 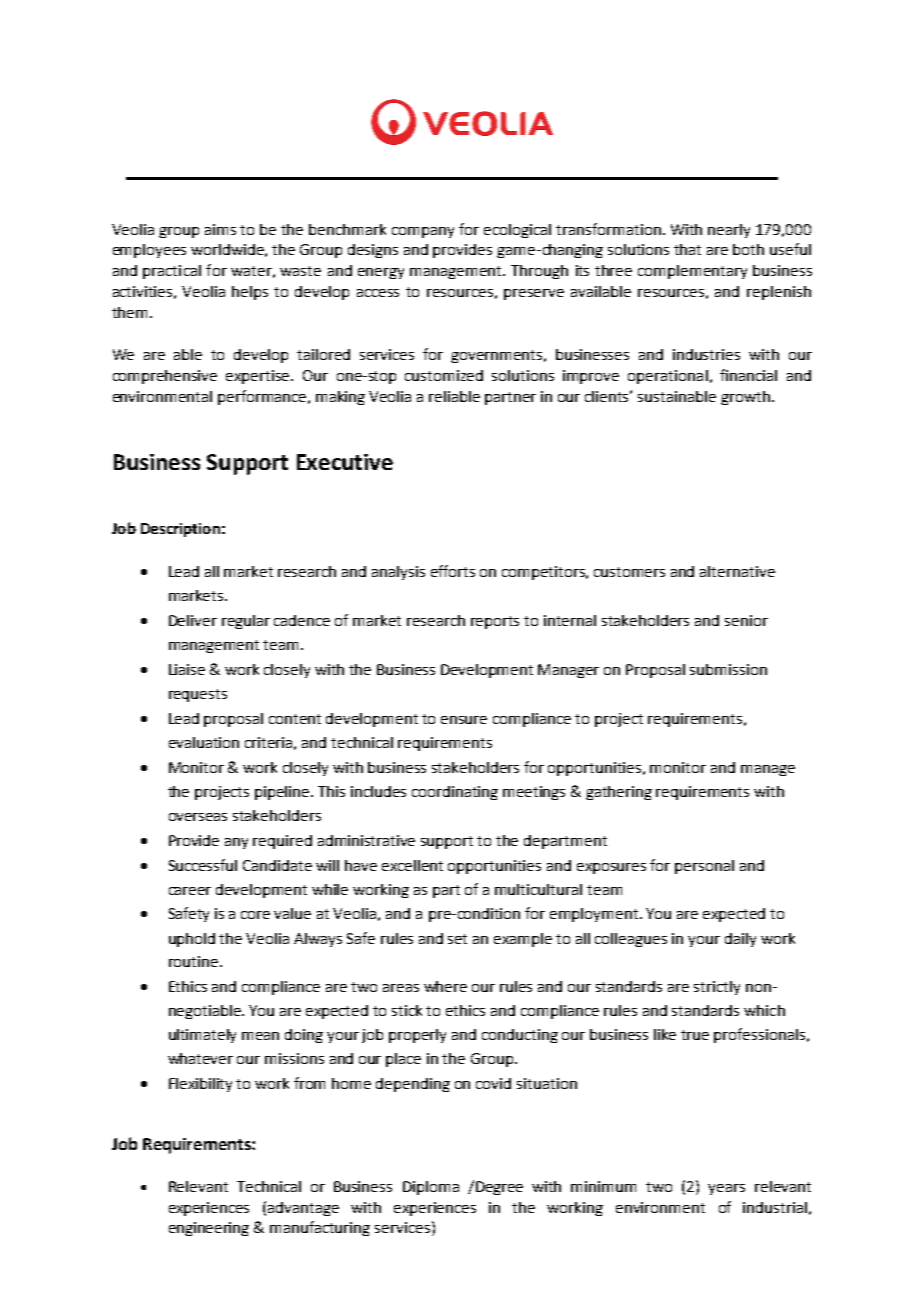 I want to click on routine, so click(x=193, y=961).
